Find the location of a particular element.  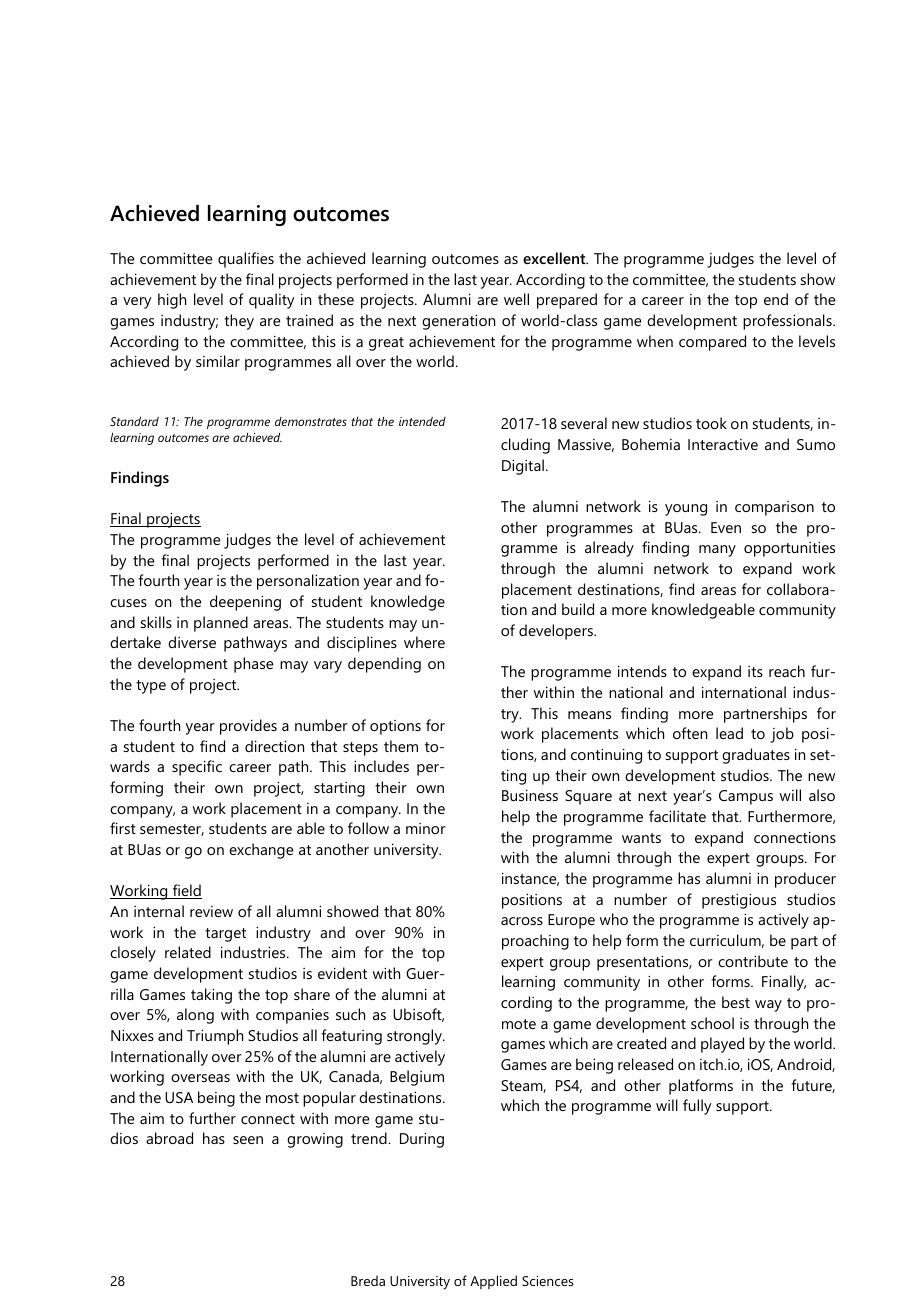

Applied is located at coordinates (493, 1282).
